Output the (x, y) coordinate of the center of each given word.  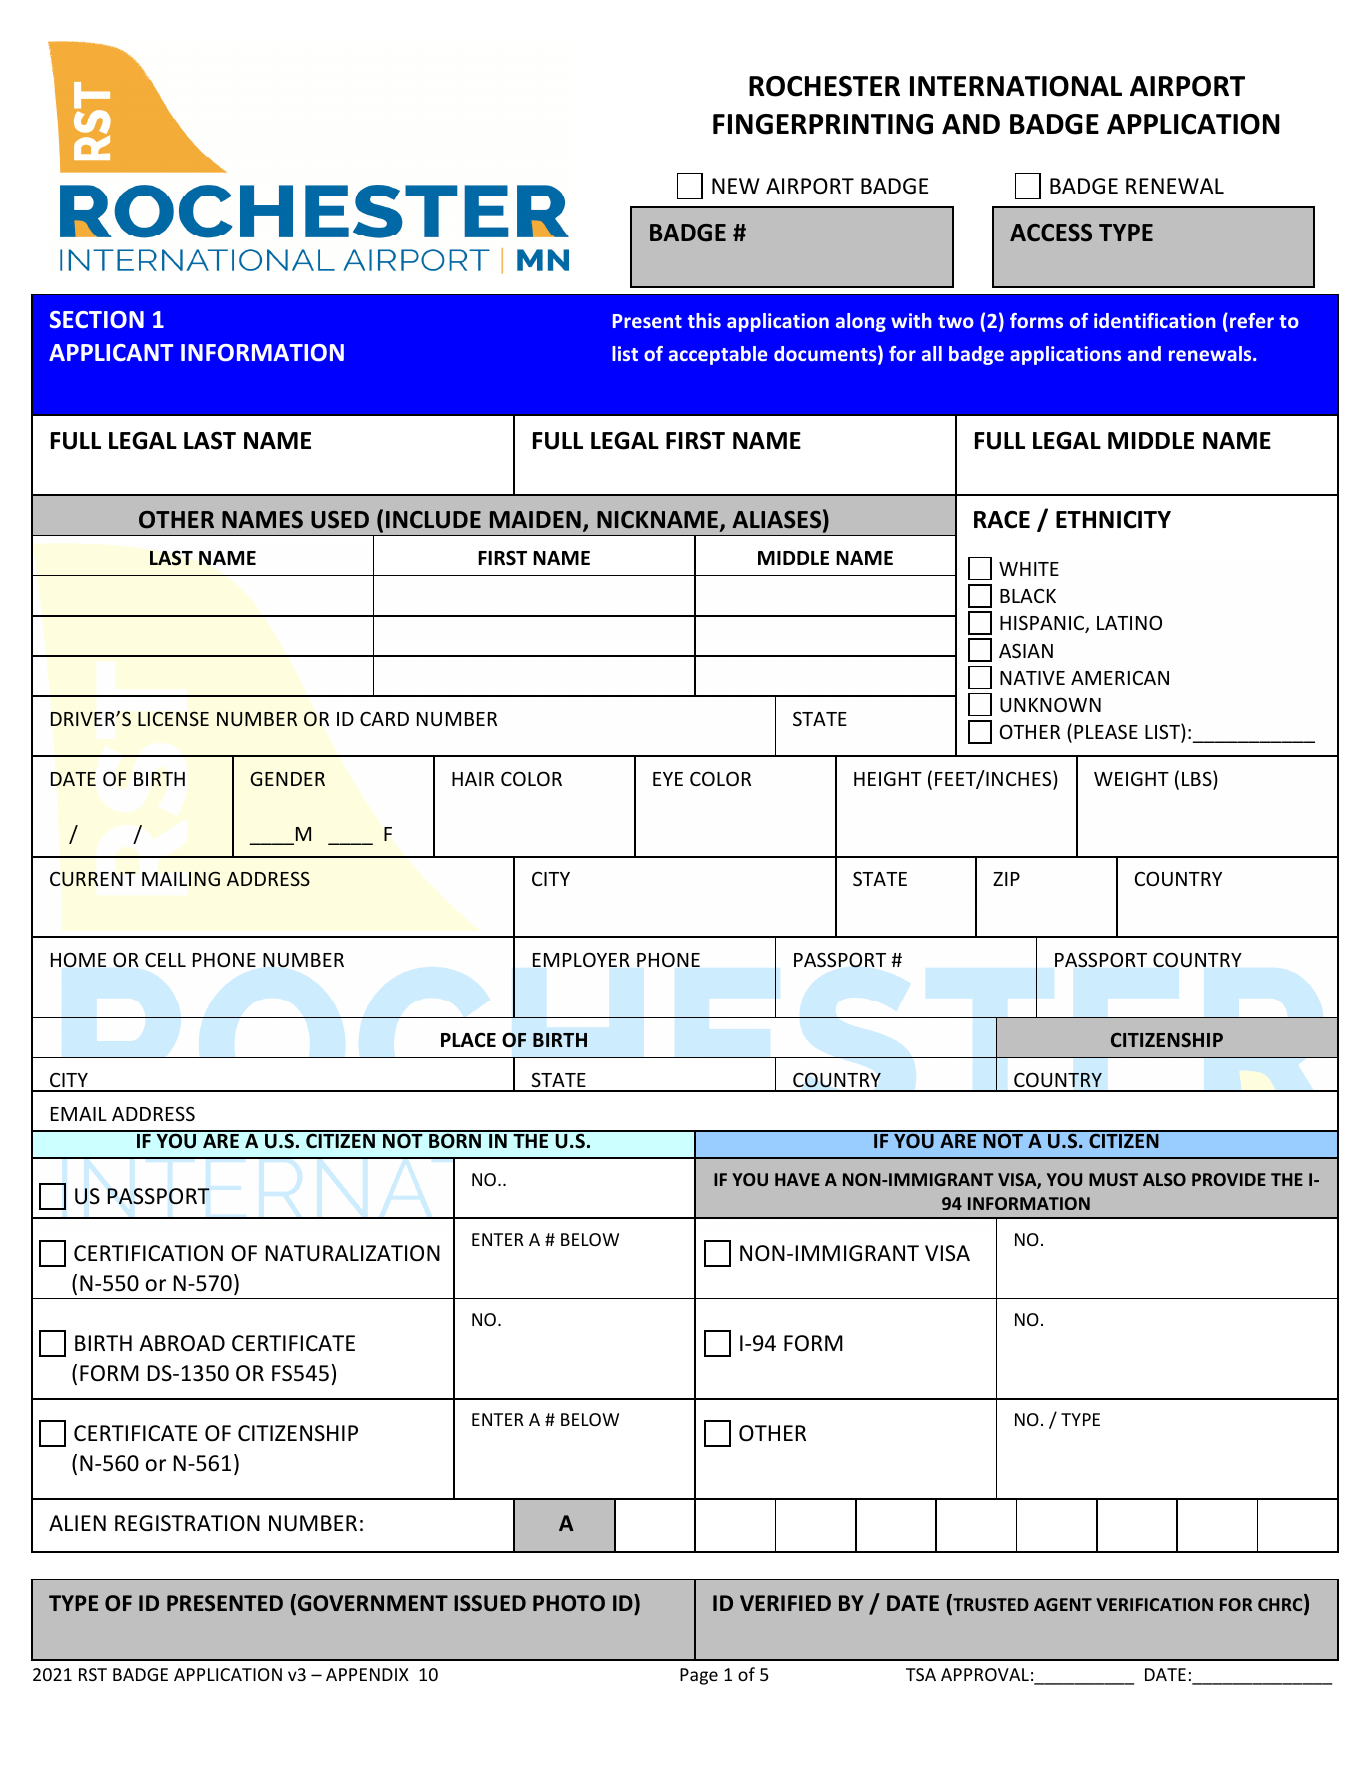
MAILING (181, 878)
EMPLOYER (581, 959)
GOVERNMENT (371, 1604)
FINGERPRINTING (823, 124)
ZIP (1006, 879)
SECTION (97, 319)
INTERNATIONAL (1016, 86)
